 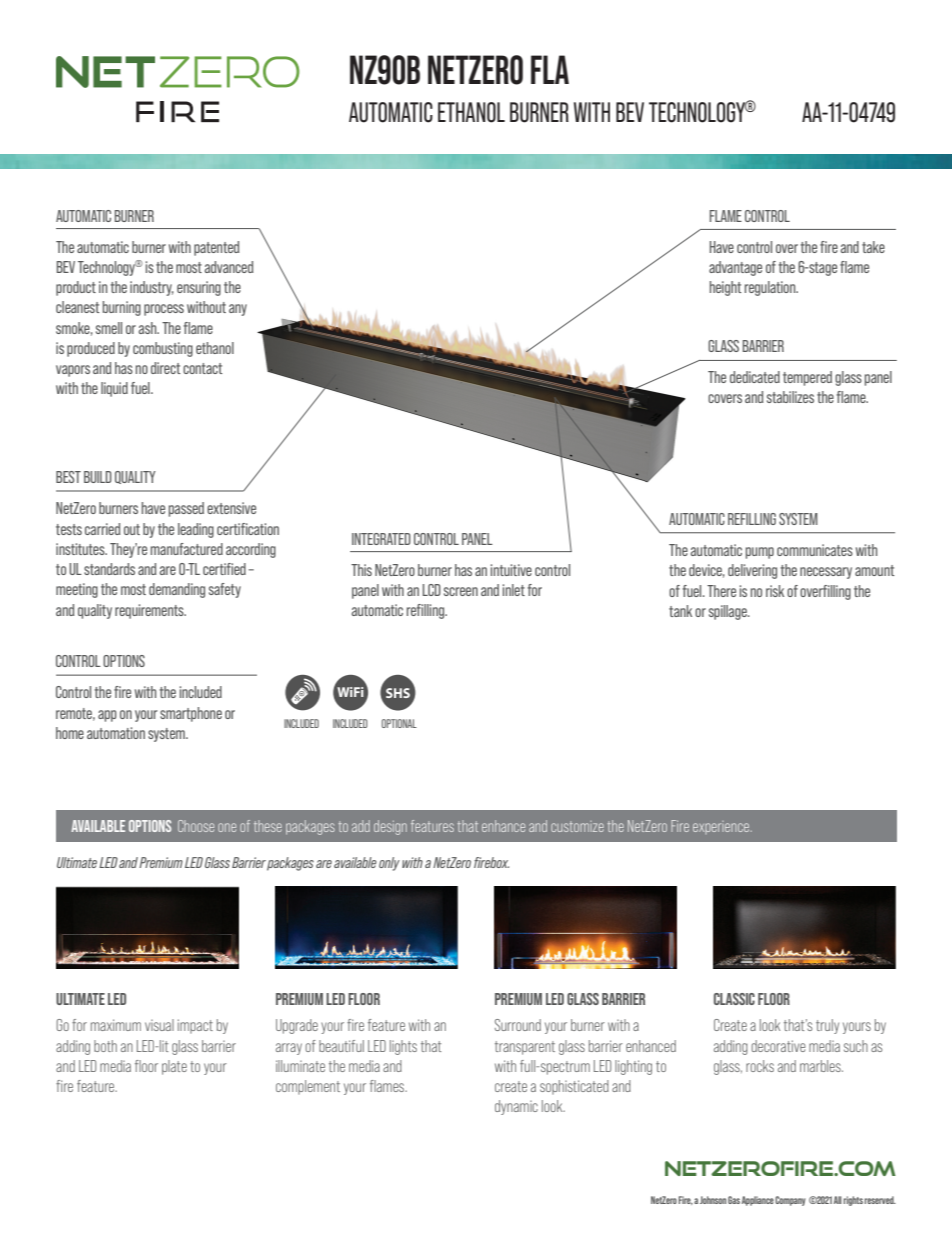 I want to click on intuitive, so click(x=511, y=570).
